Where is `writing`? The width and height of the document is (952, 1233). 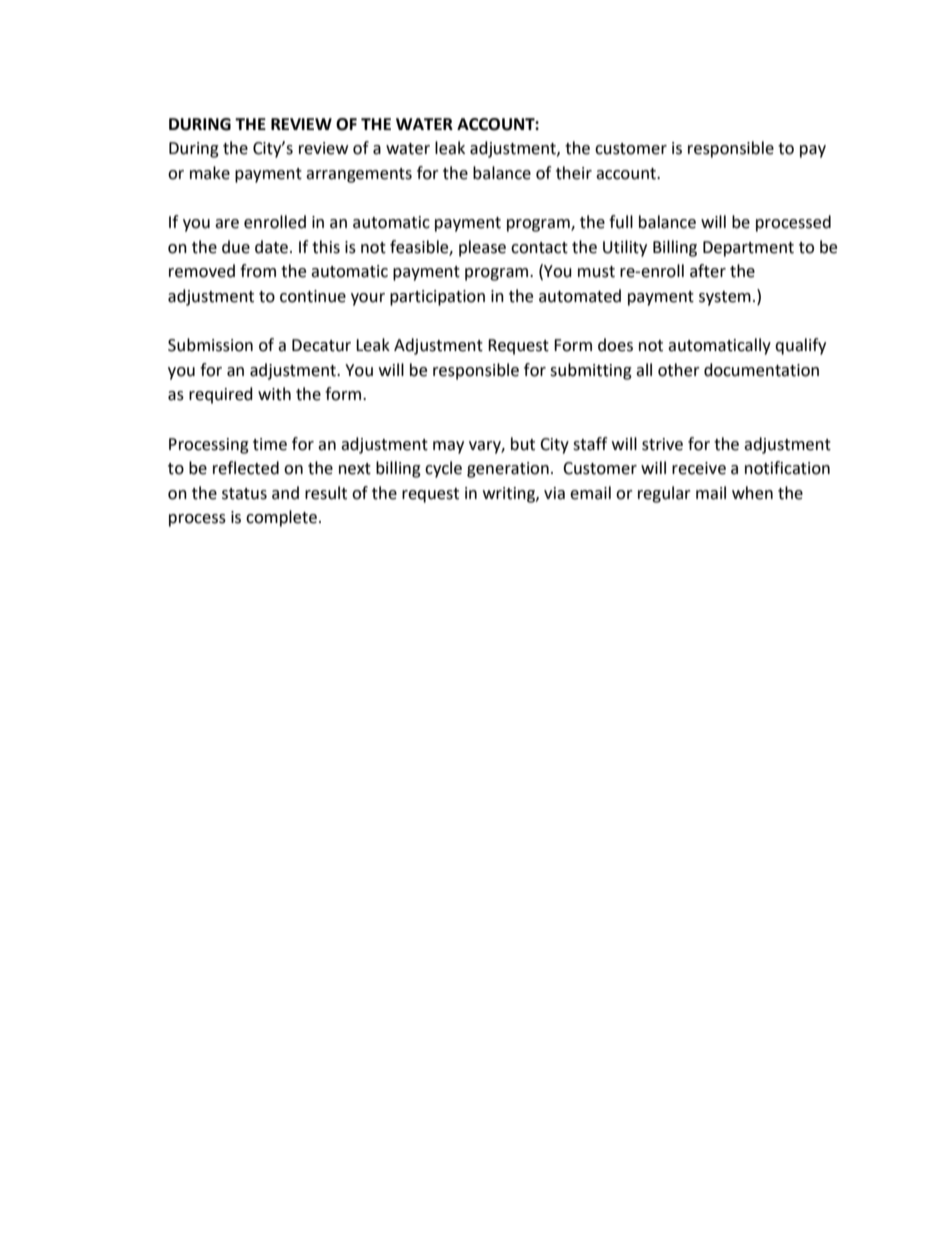 writing is located at coordinates (510, 495).
